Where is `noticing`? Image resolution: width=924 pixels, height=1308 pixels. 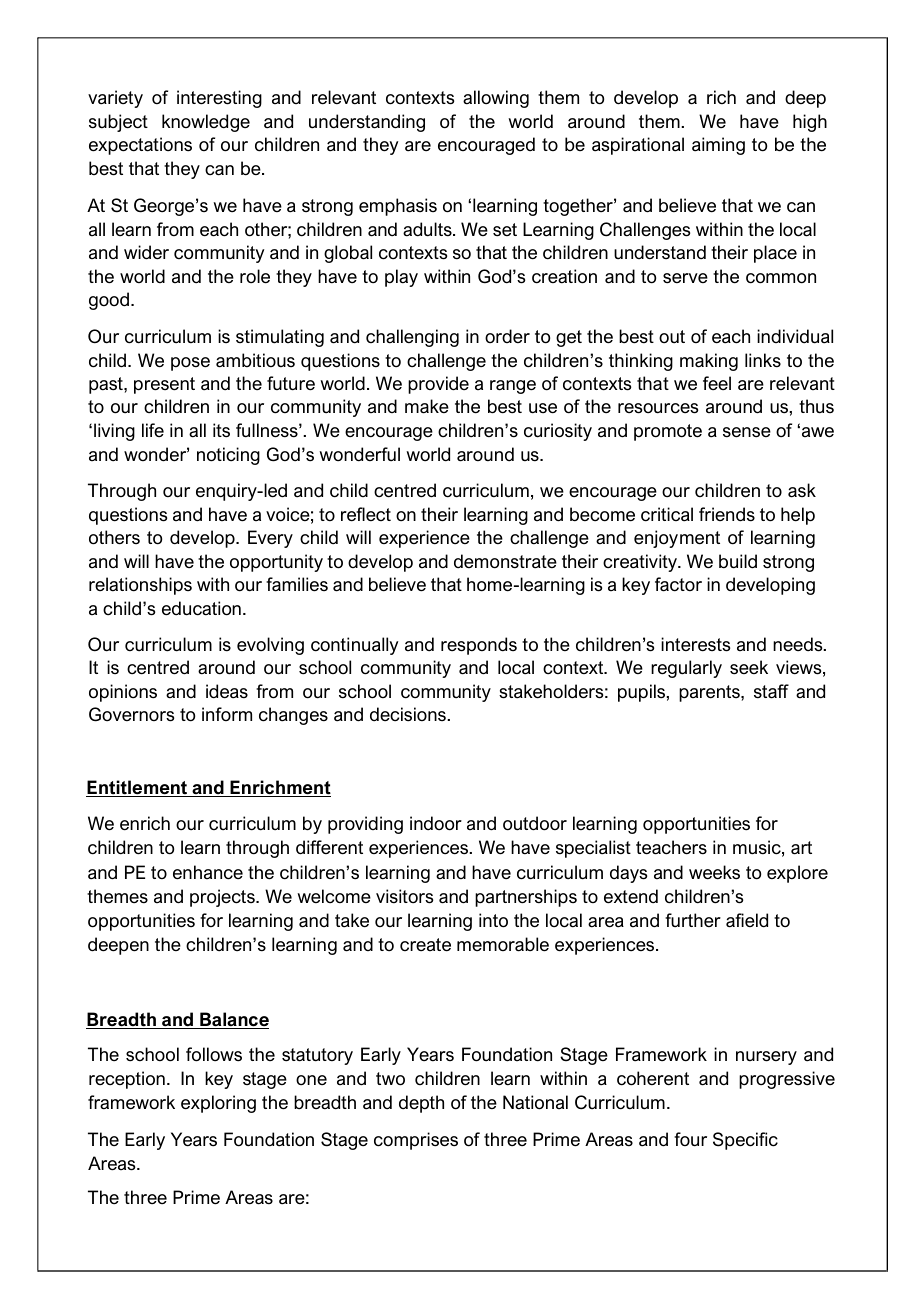
noticing is located at coordinates (228, 456).
